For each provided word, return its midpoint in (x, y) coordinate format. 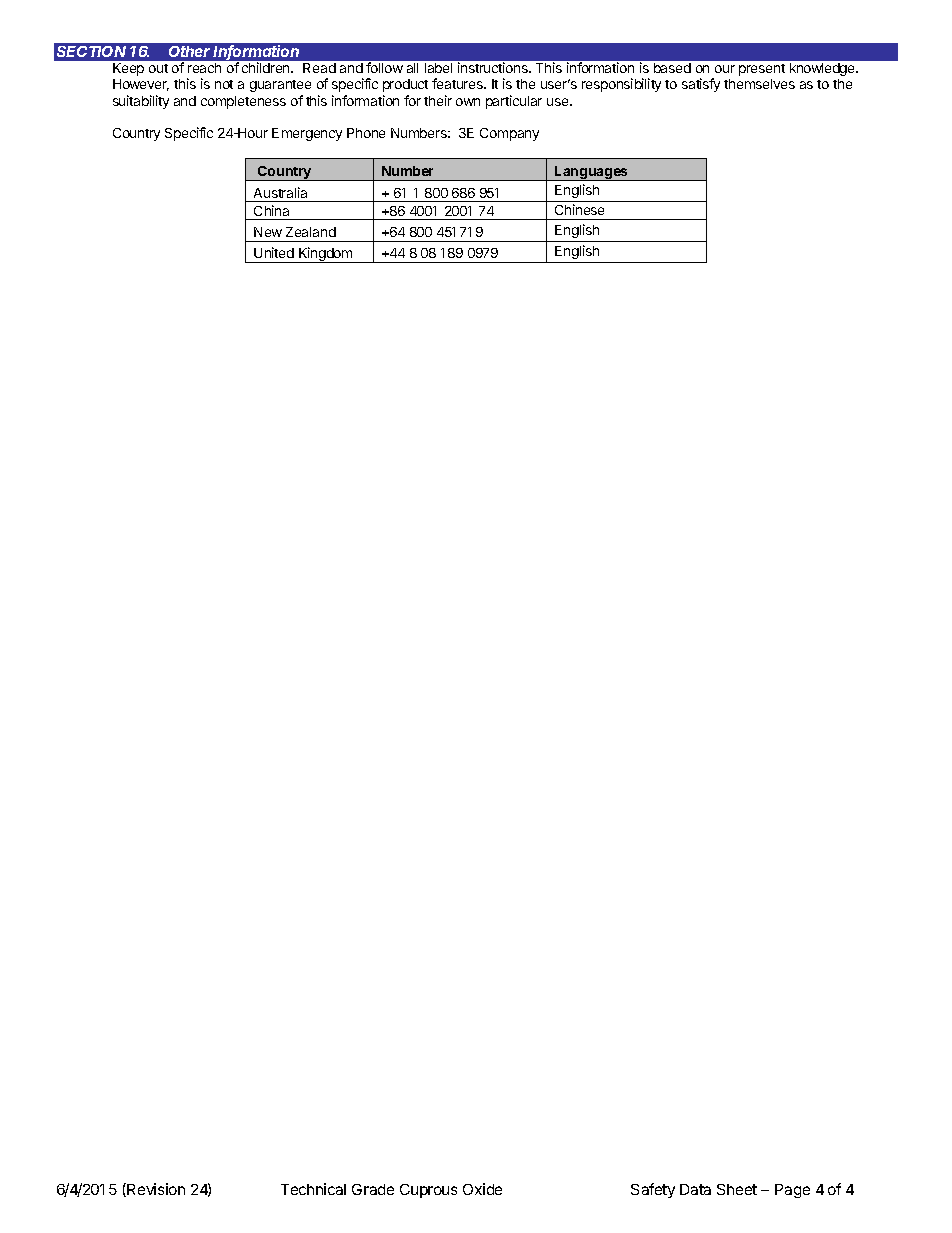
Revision (155, 1190)
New (268, 232)
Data (695, 1189)
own (468, 102)
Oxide (482, 1189)
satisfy (701, 85)
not (224, 84)
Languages (592, 173)
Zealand (311, 232)
